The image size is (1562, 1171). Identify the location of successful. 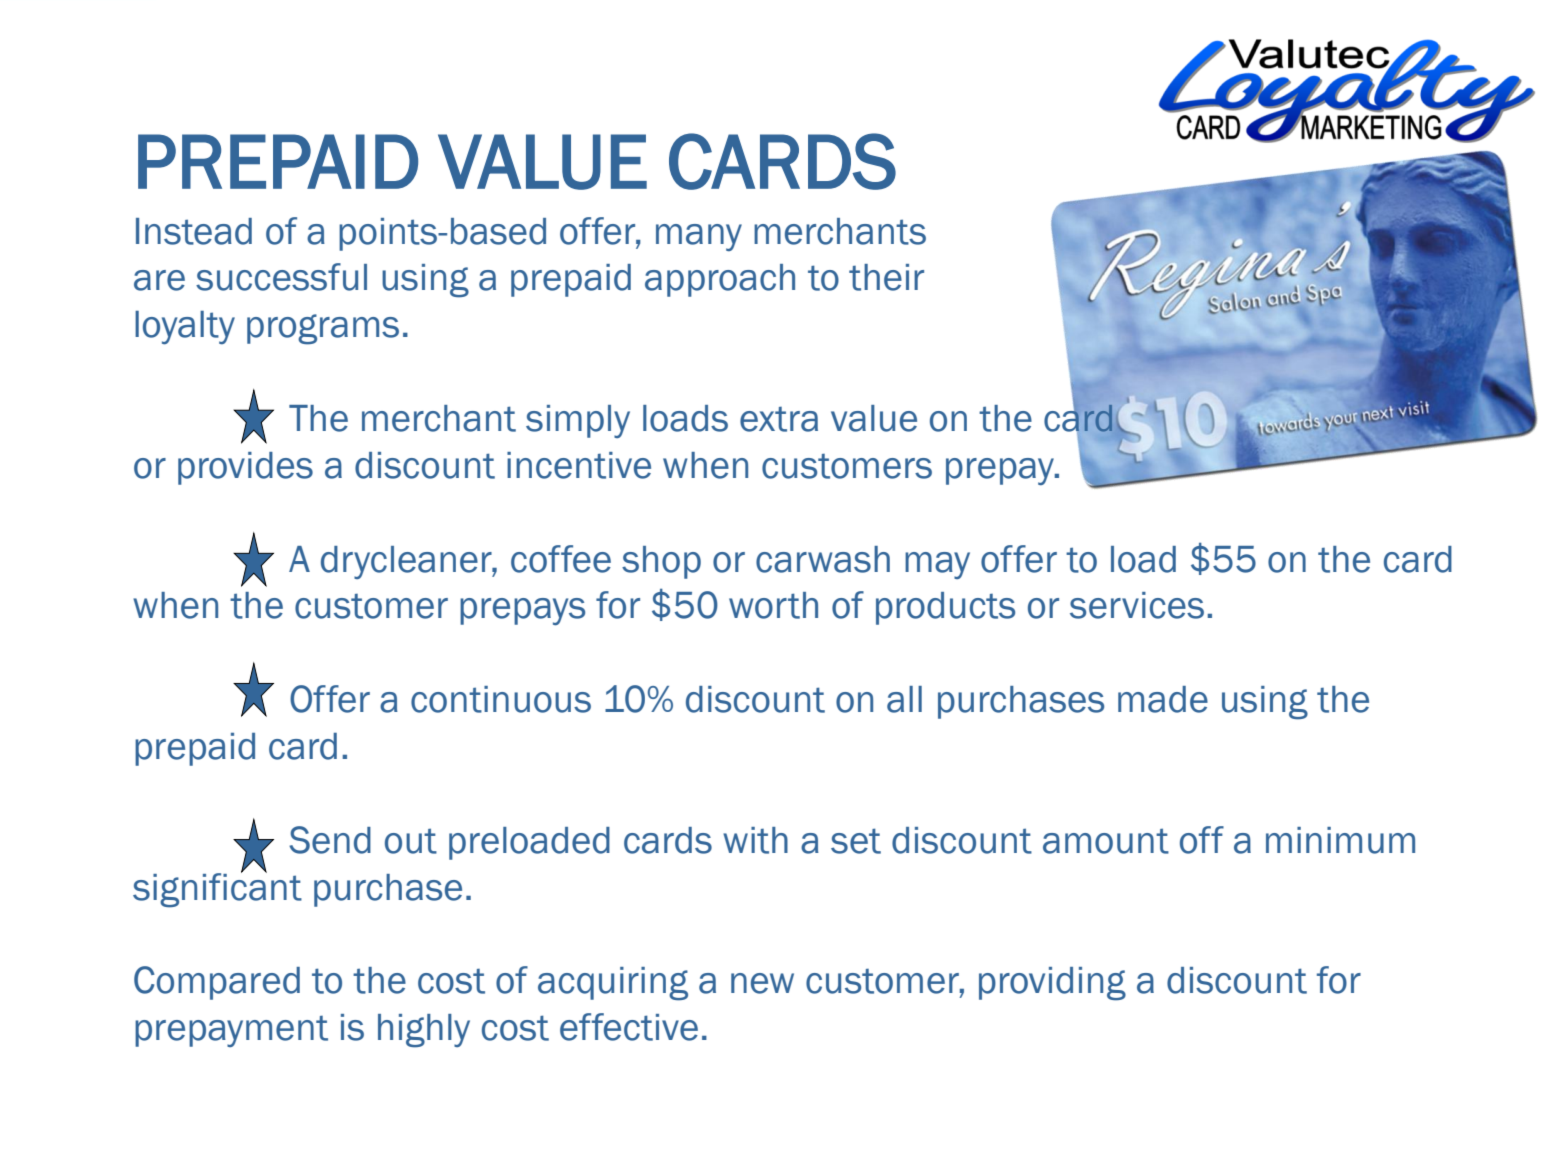
(281, 277).
